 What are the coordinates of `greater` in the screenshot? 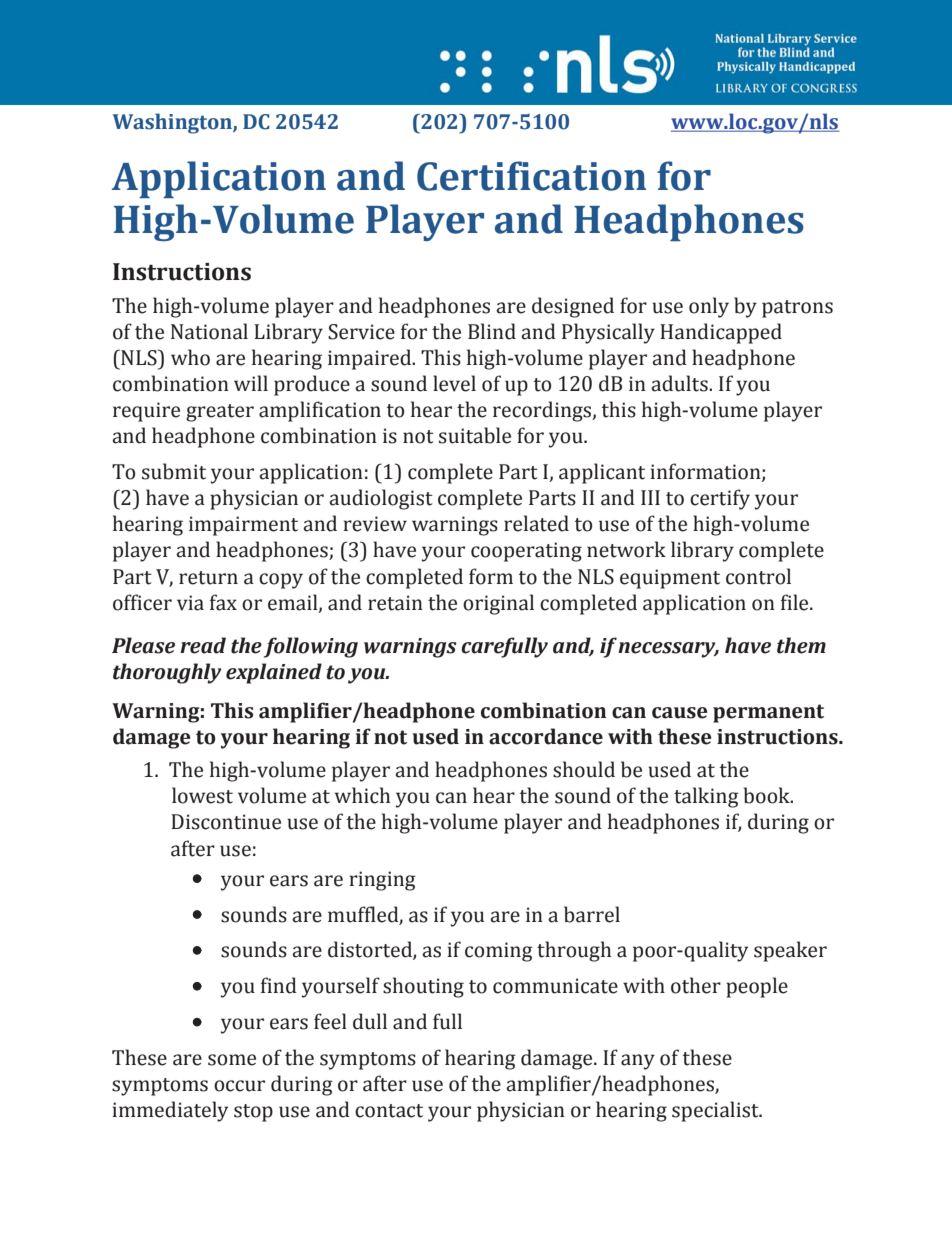 It's located at (220, 413).
